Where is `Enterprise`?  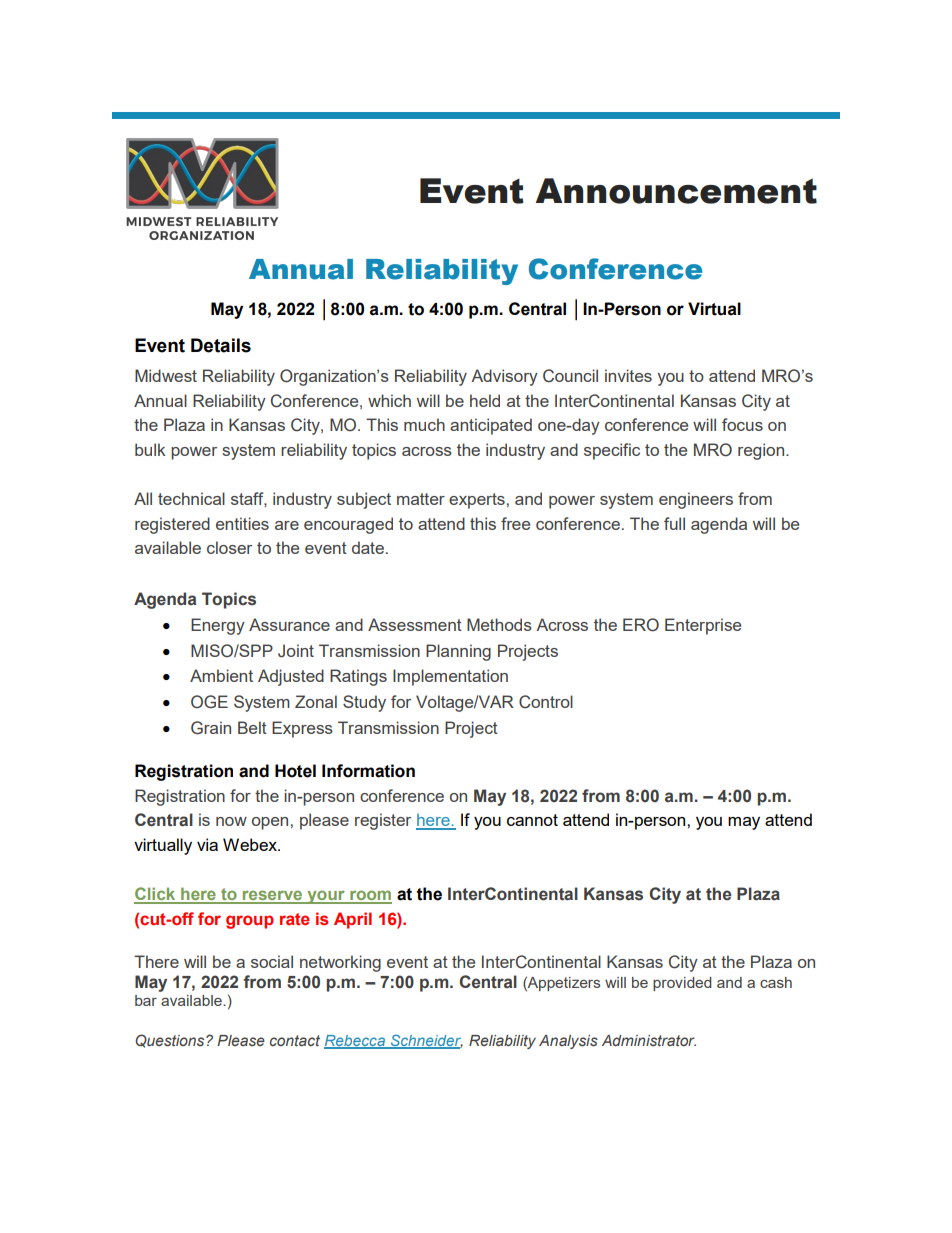
Enterprise is located at coordinates (703, 626).
